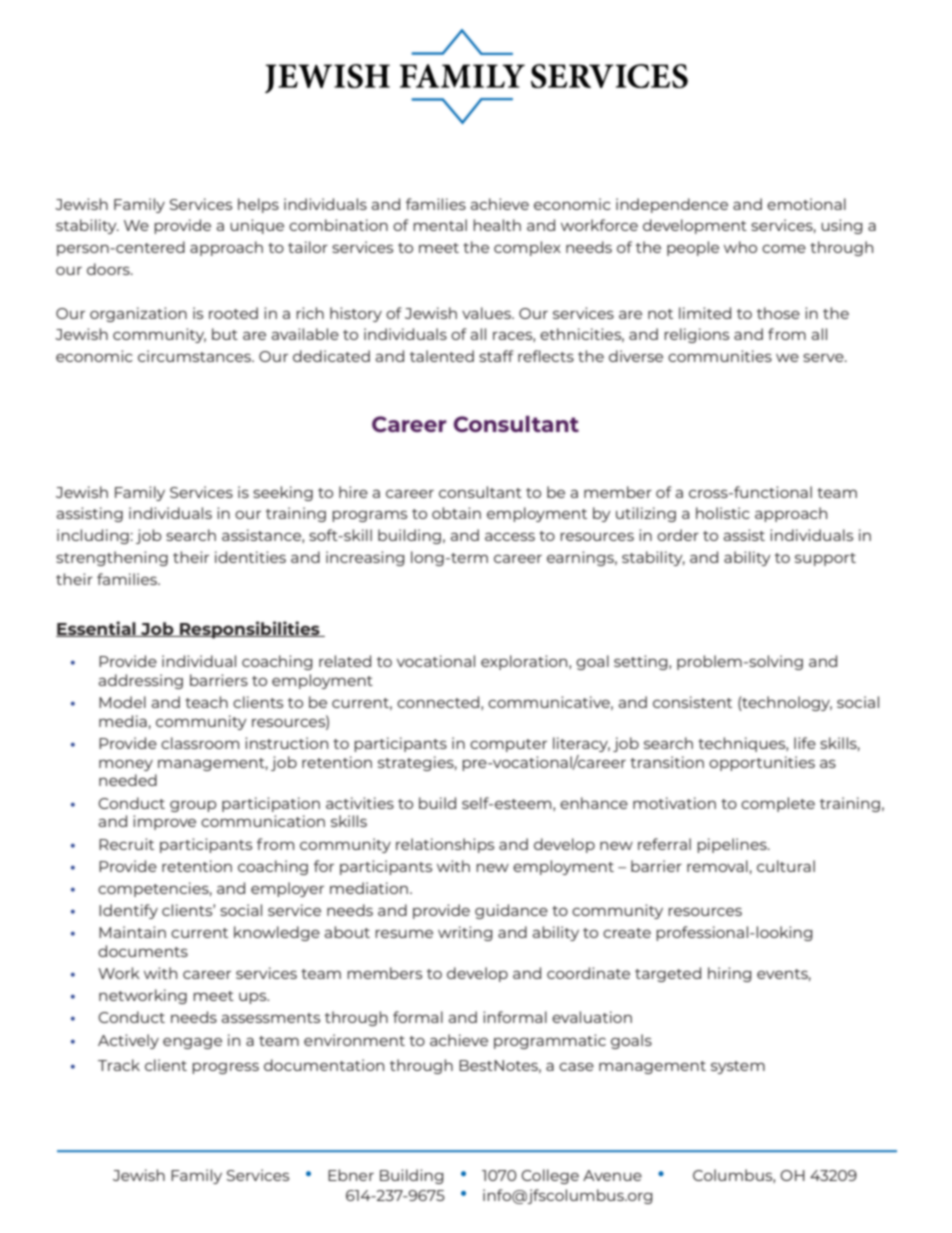  What do you see at coordinates (738, 1067) in the screenshot?
I see `system` at bounding box center [738, 1067].
